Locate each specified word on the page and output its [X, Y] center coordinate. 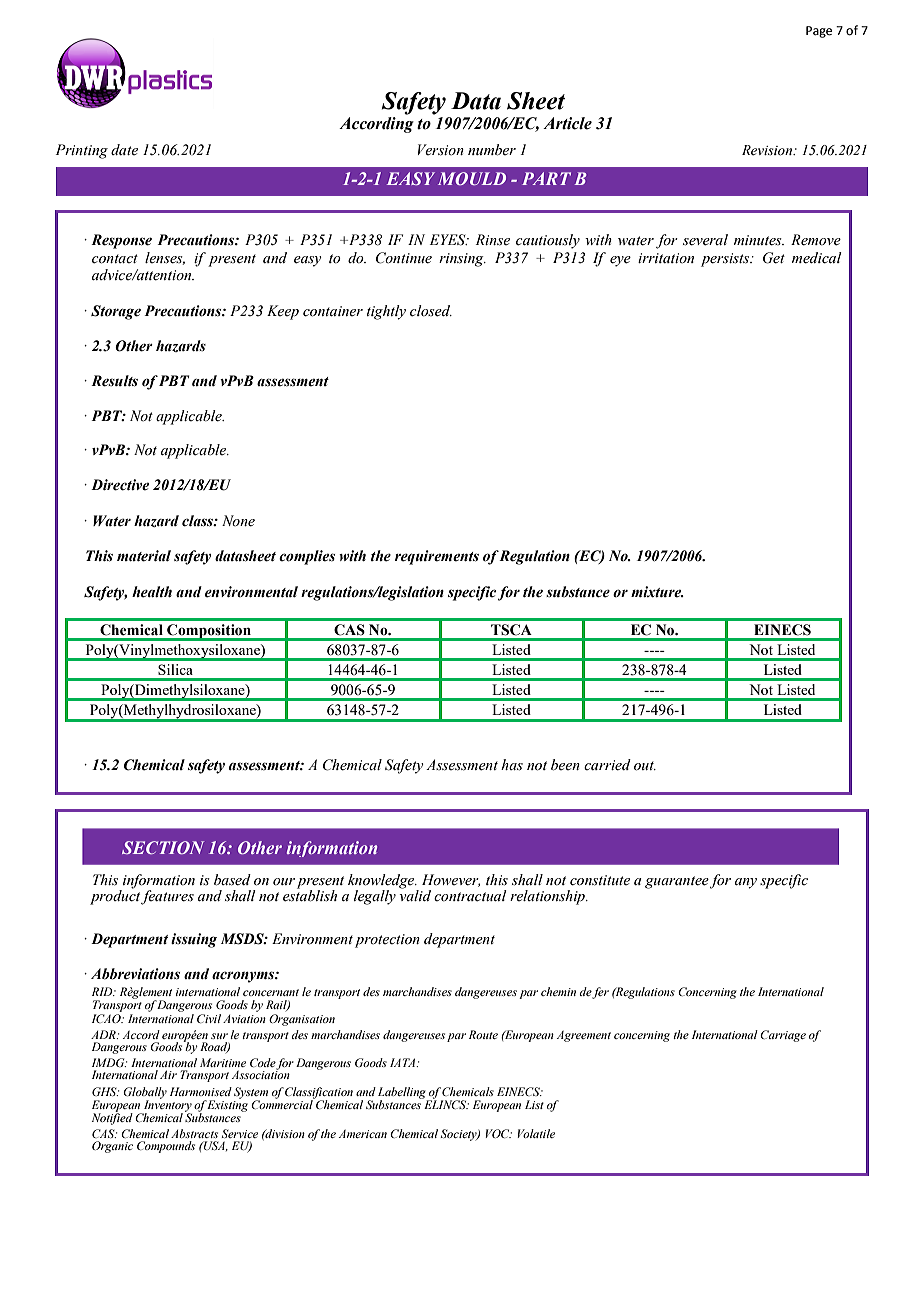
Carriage [783, 1036]
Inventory [167, 1106]
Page [819, 32]
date [124, 149]
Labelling [403, 1094]
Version [441, 150]
